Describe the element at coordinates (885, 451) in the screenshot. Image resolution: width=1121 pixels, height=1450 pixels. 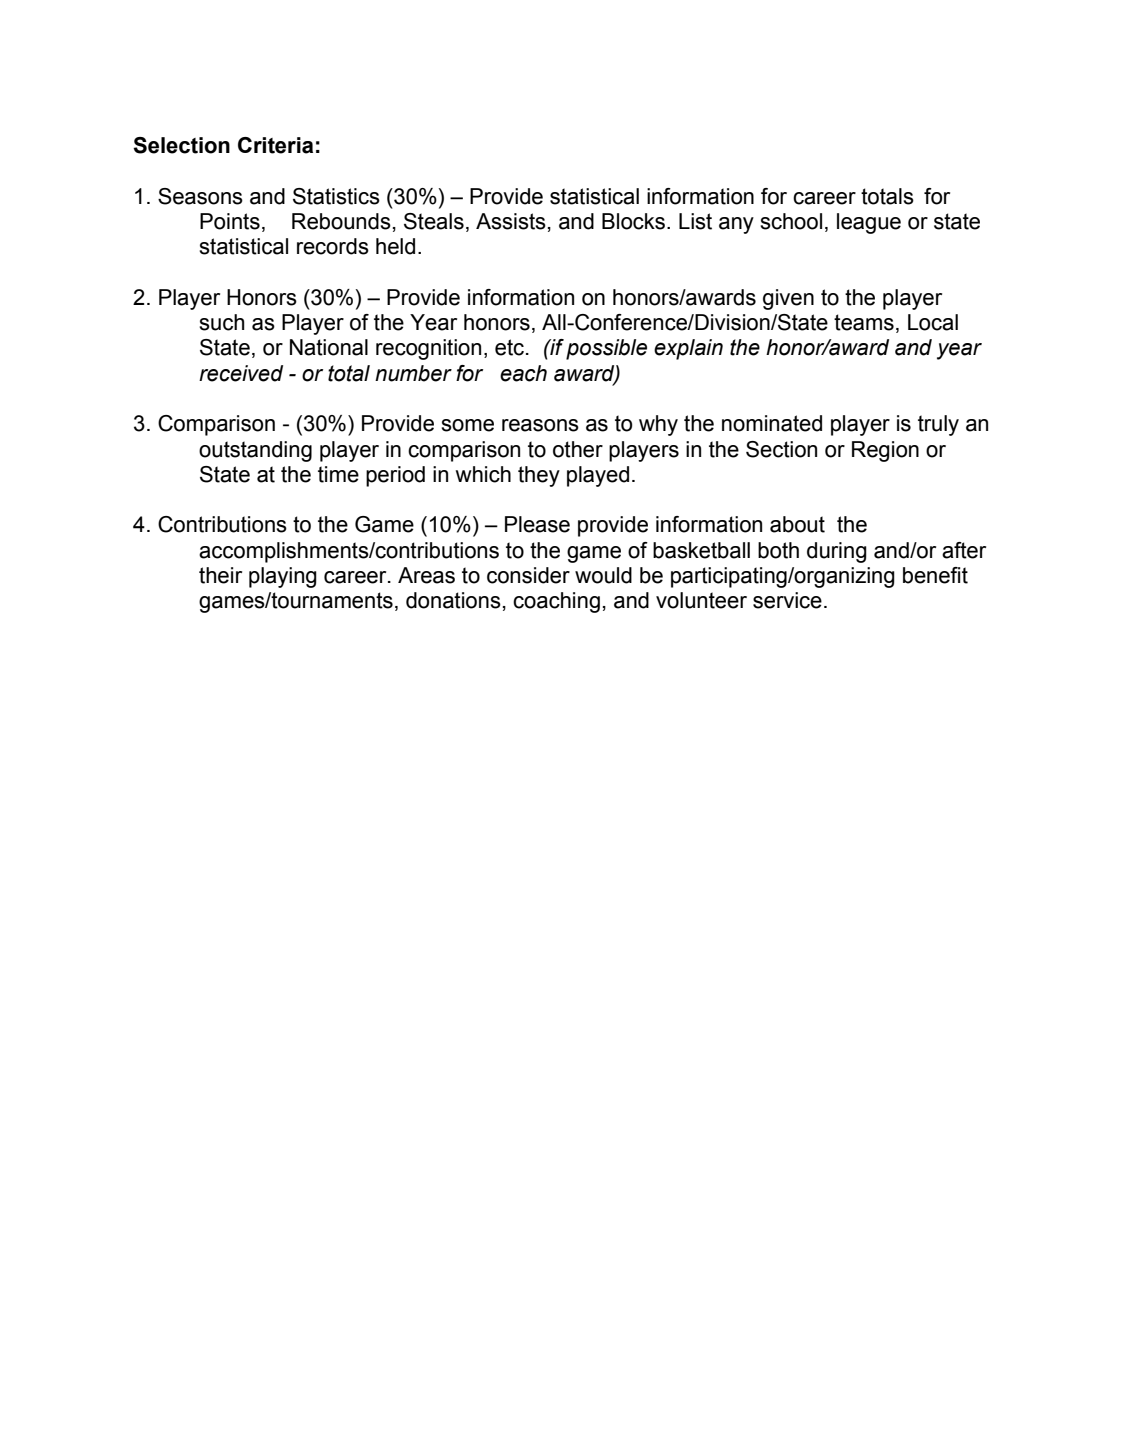
I see `Region` at that location.
